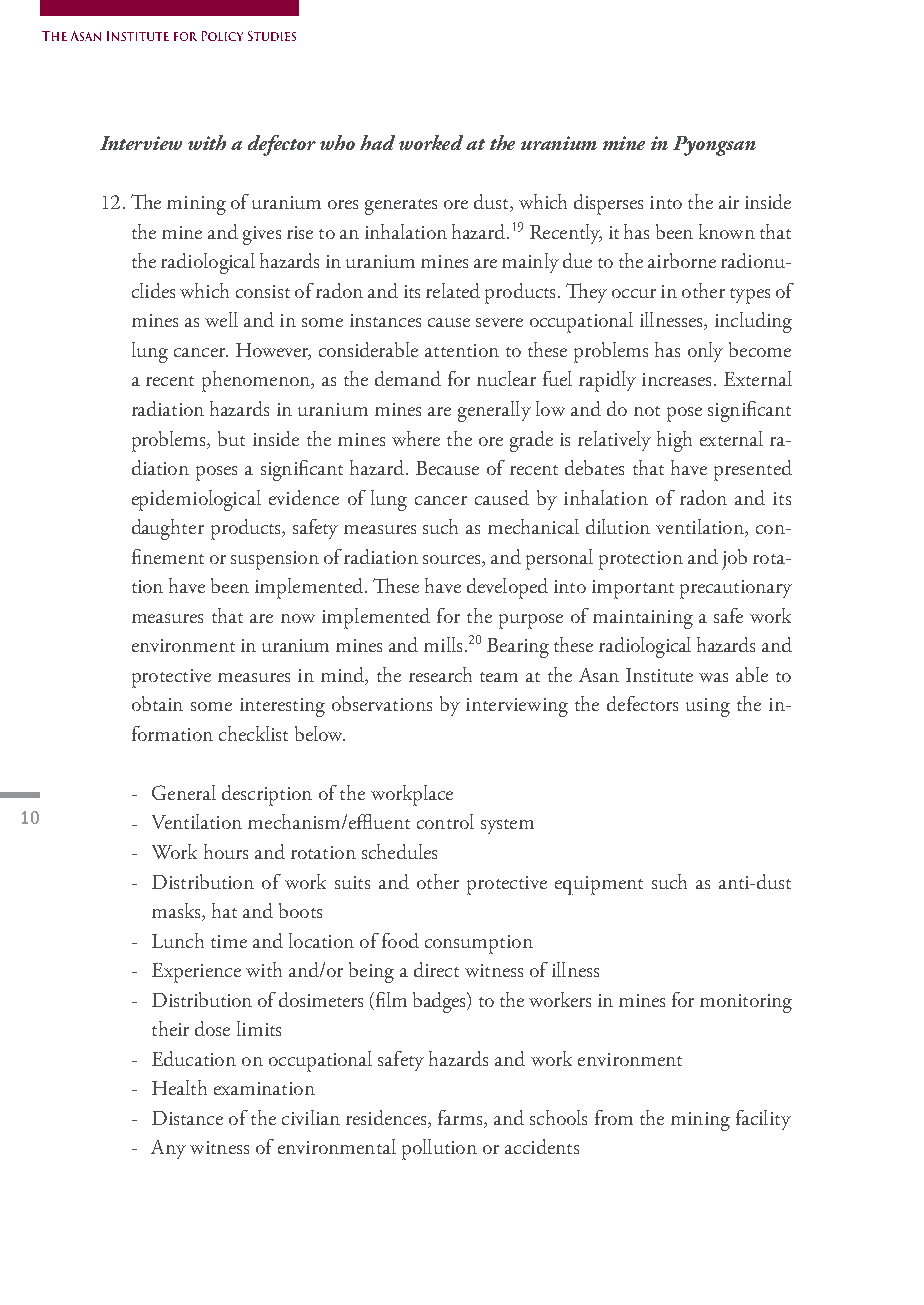 Image resolution: width=924 pixels, height=1305 pixels. Describe the element at coordinates (727, 231) in the image. I see `known` at that location.
